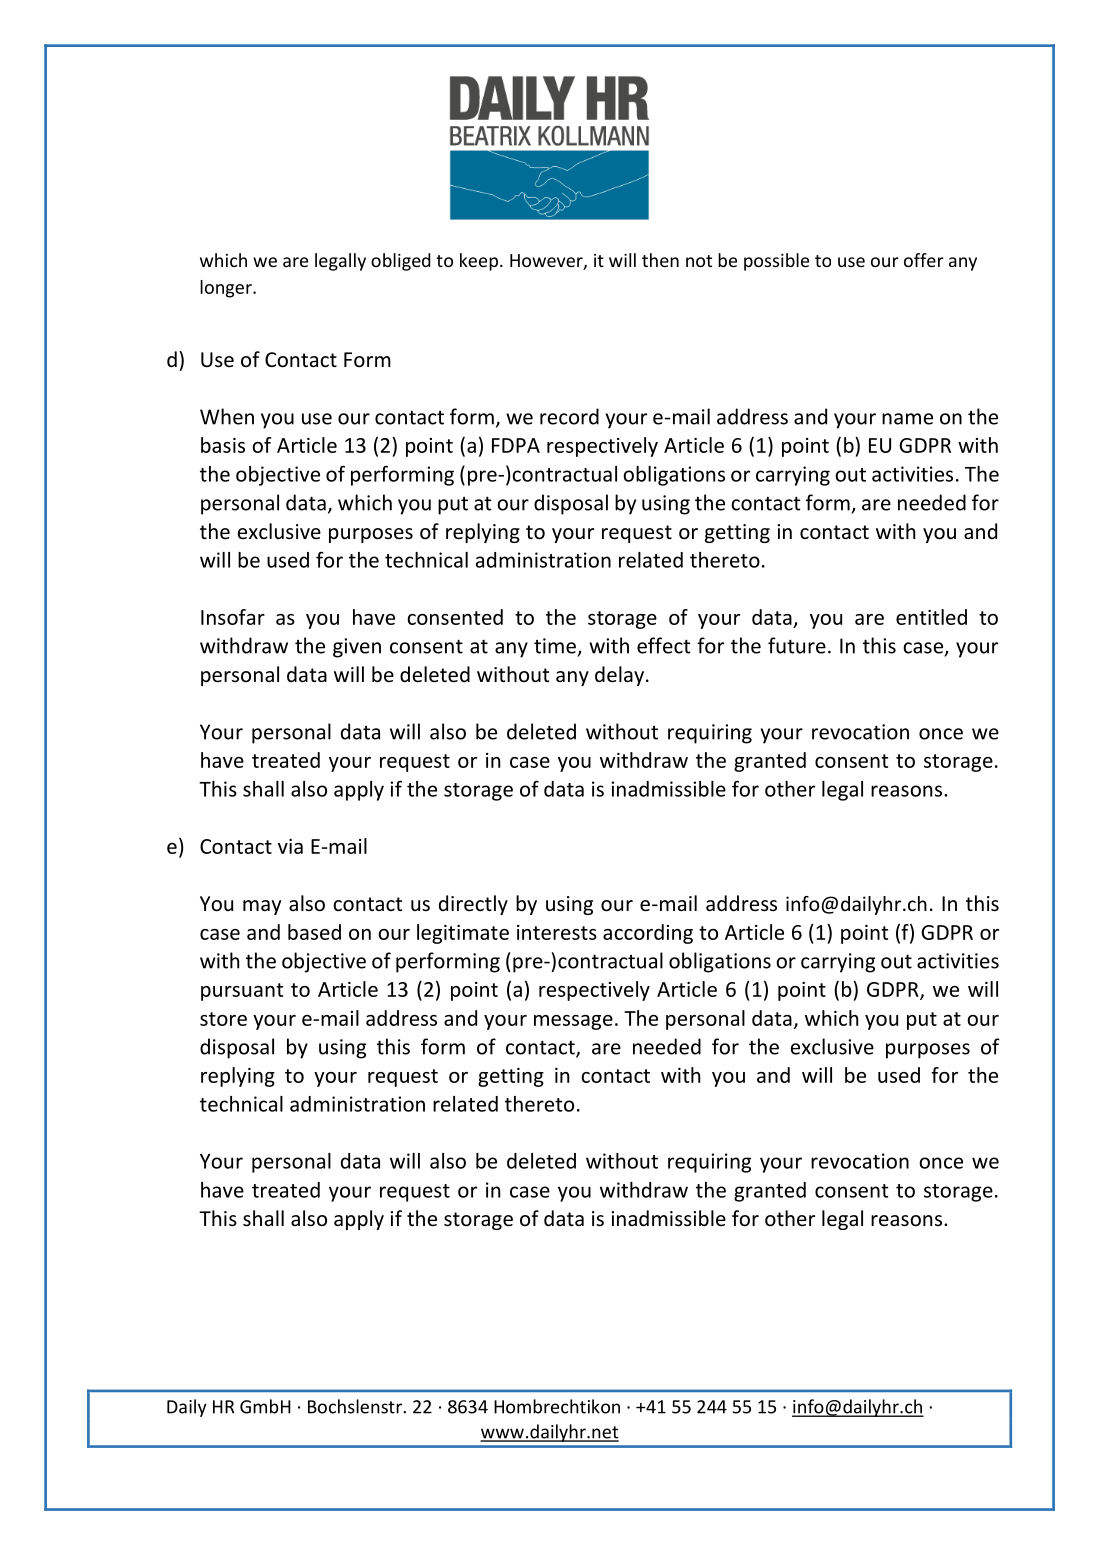 The width and height of the image is (1099, 1555). What do you see at coordinates (290, 846) in the image?
I see `via` at bounding box center [290, 846].
